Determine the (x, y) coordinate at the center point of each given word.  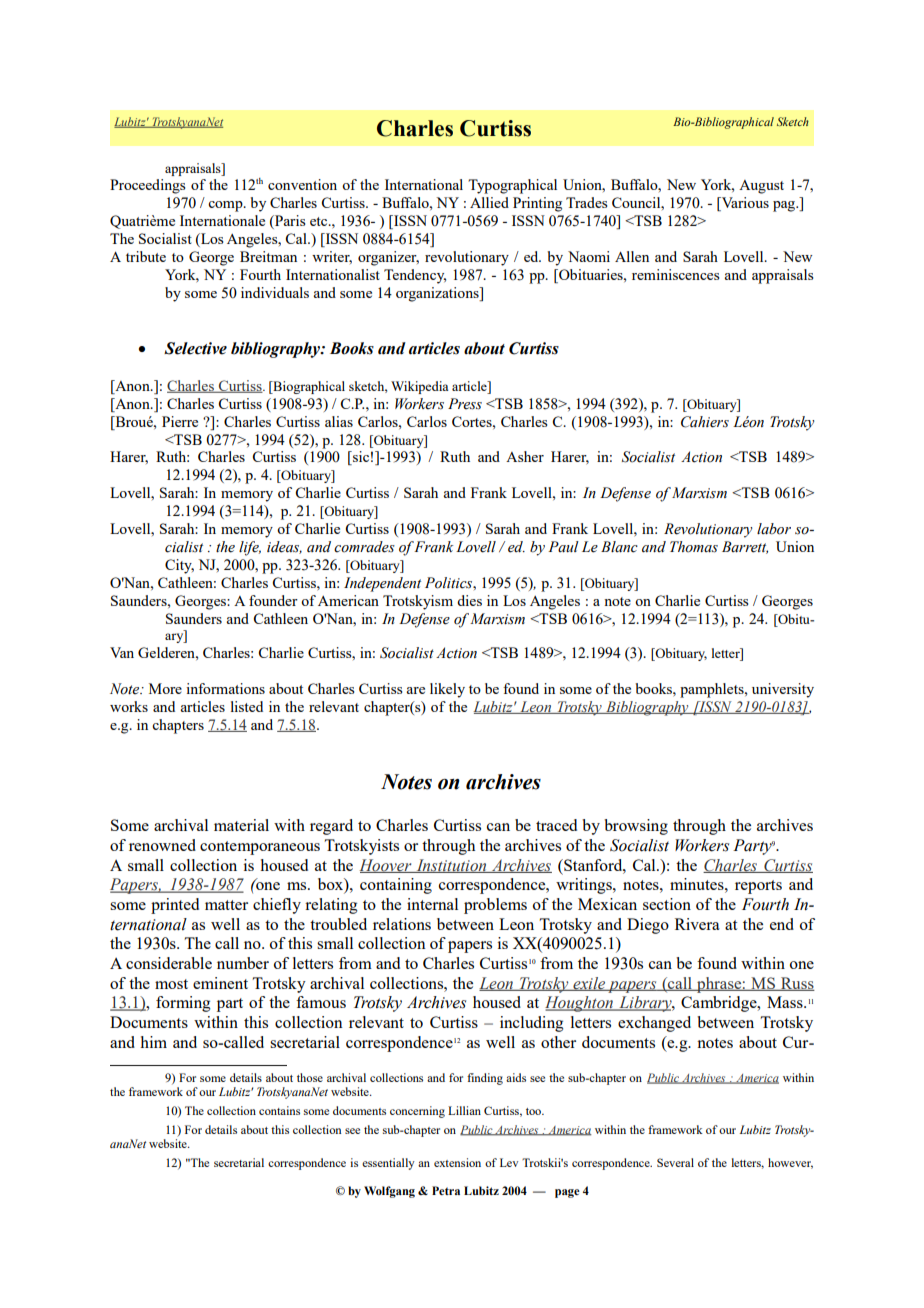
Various (744, 204)
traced (556, 825)
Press (465, 404)
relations (402, 924)
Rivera (697, 924)
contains (279, 1110)
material (241, 825)
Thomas (694, 547)
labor (774, 529)
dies (469, 600)
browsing (636, 827)
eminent (220, 983)
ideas (284, 547)
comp (226, 206)
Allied (489, 202)
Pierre (180, 421)
